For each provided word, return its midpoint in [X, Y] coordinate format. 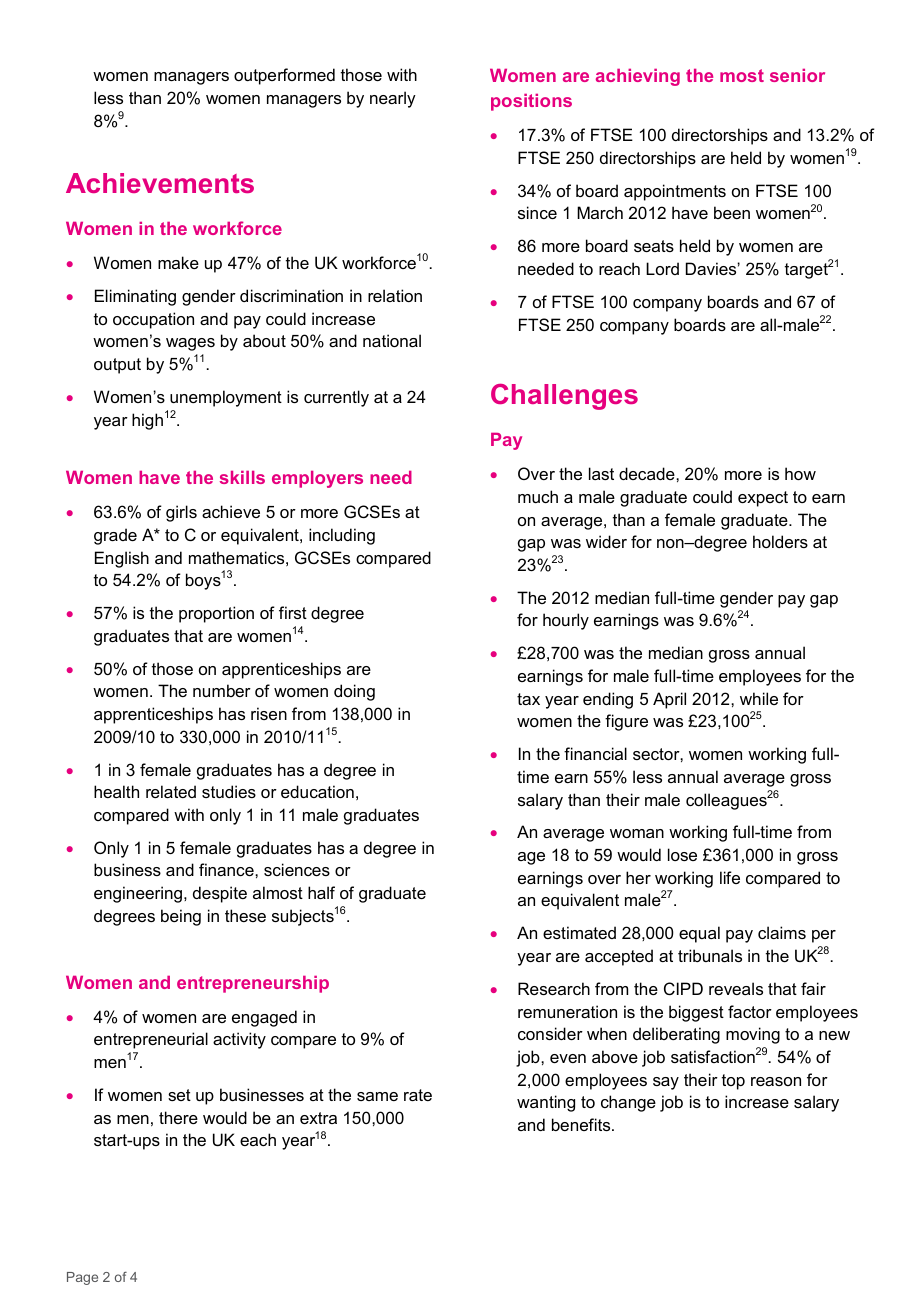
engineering [138, 894]
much [538, 496]
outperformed [284, 76]
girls [181, 513]
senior [797, 75]
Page [82, 1278]
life [730, 877]
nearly [393, 99]
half [321, 892]
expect [763, 499]
